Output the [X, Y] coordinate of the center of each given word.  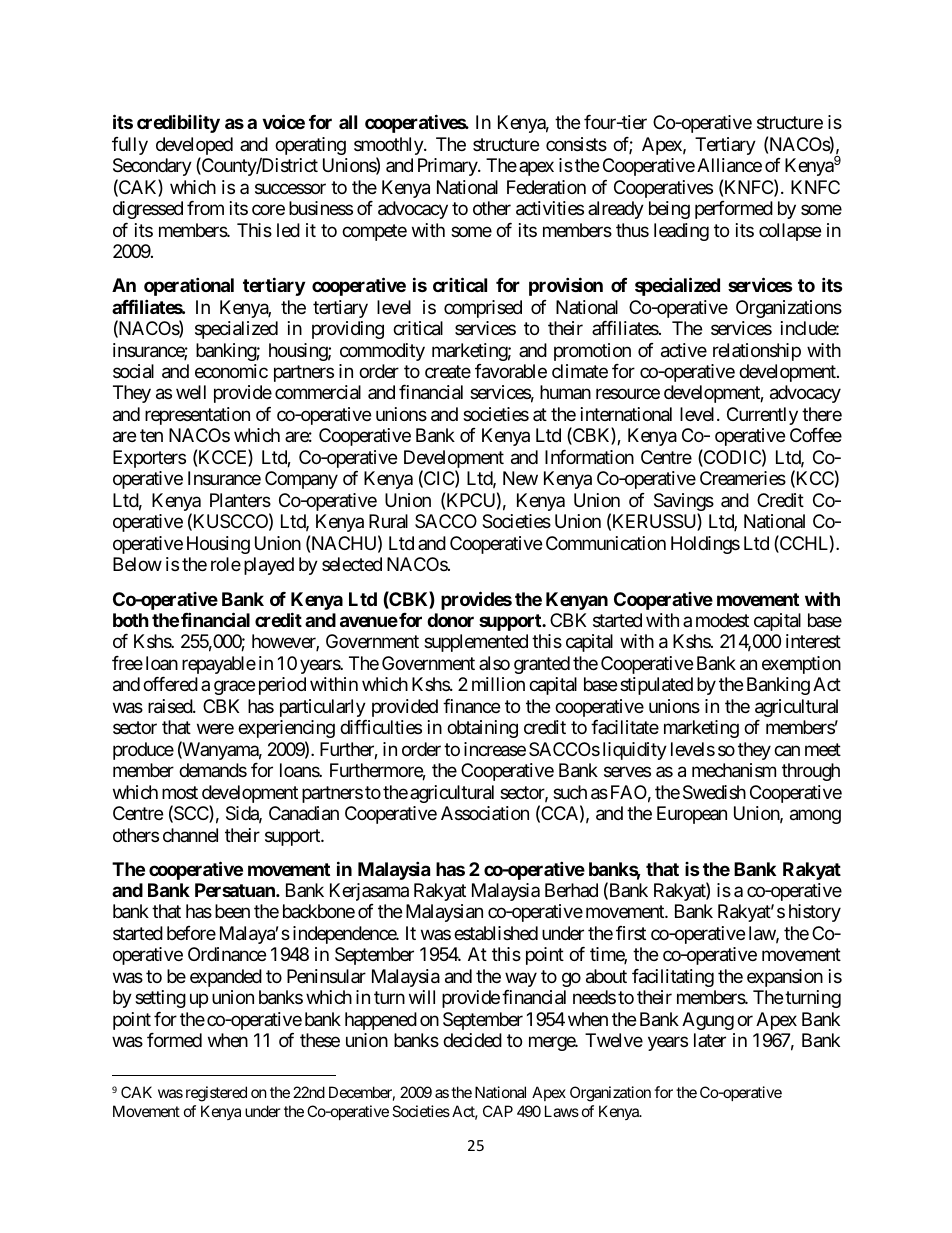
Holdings [705, 545]
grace [234, 688]
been [232, 911]
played [269, 566]
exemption [801, 665]
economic [231, 371]
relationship [757, 352]
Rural [388, 521]
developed [194, 147]
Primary [448, 167]
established [496, 933]
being [669, 210]
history [815, 913]
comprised [483, 309]
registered [216, 1094]
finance [471, 706]
